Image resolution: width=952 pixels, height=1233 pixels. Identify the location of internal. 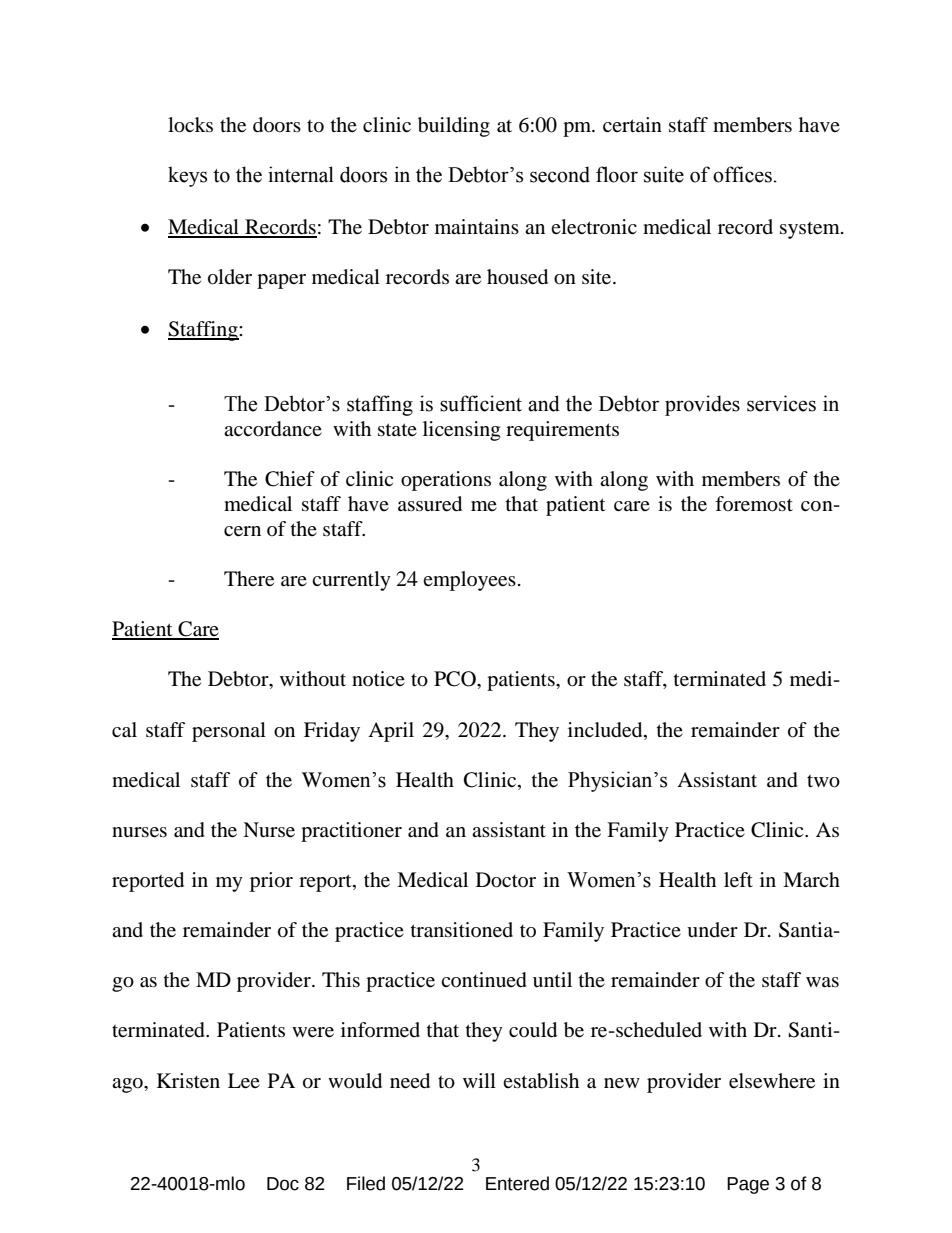
(301, 174).
